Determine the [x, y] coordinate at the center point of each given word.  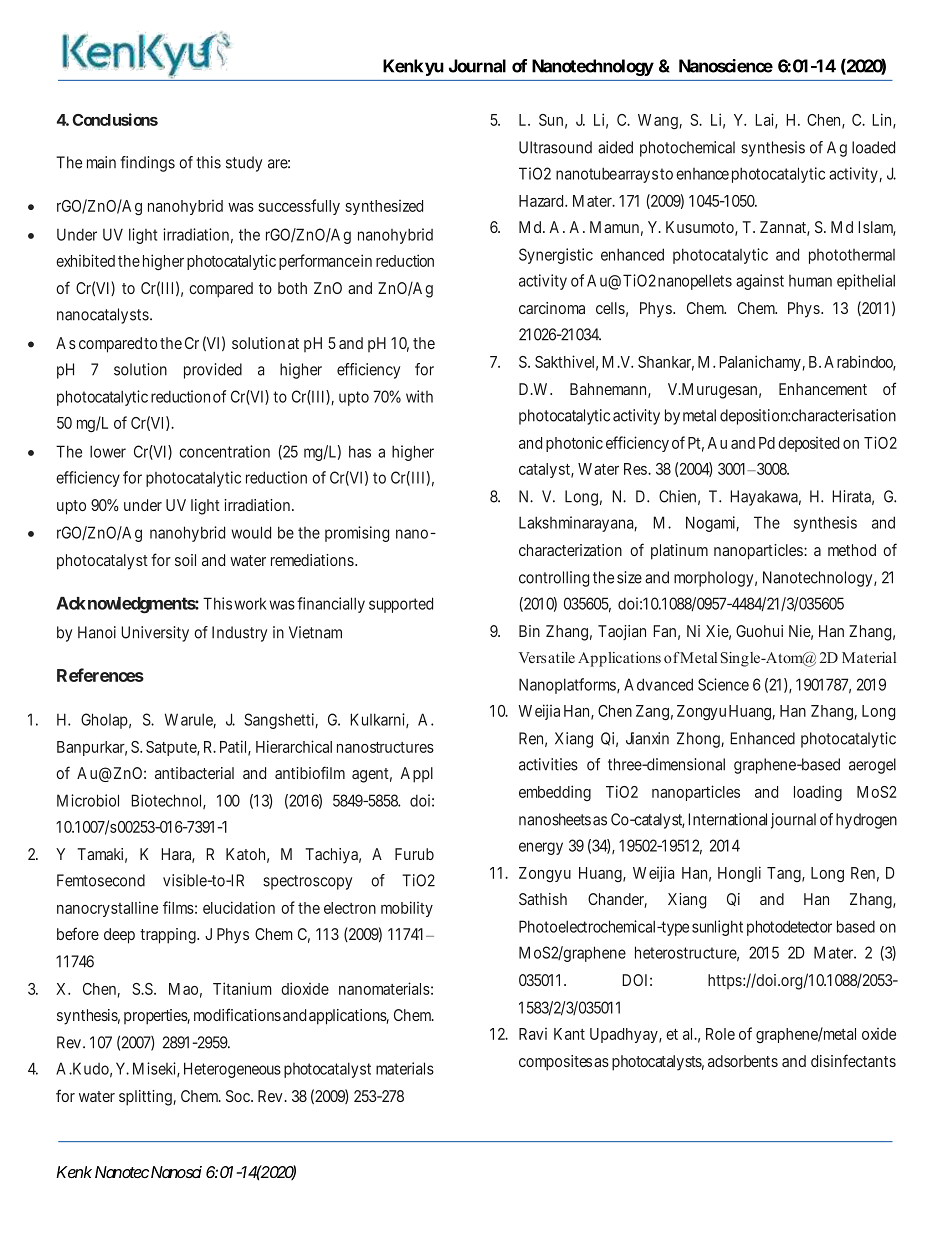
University [155, 634]
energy [541, 848]
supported [401, 605]
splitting [146, 1098]
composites [555, 1063]
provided [213, 371]
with [419, 396]
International [727, 819]
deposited [808, 444]
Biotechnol [168, 801]
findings [147, 164]
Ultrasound [555, 147]
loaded [873, 147]
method [852, 550]
